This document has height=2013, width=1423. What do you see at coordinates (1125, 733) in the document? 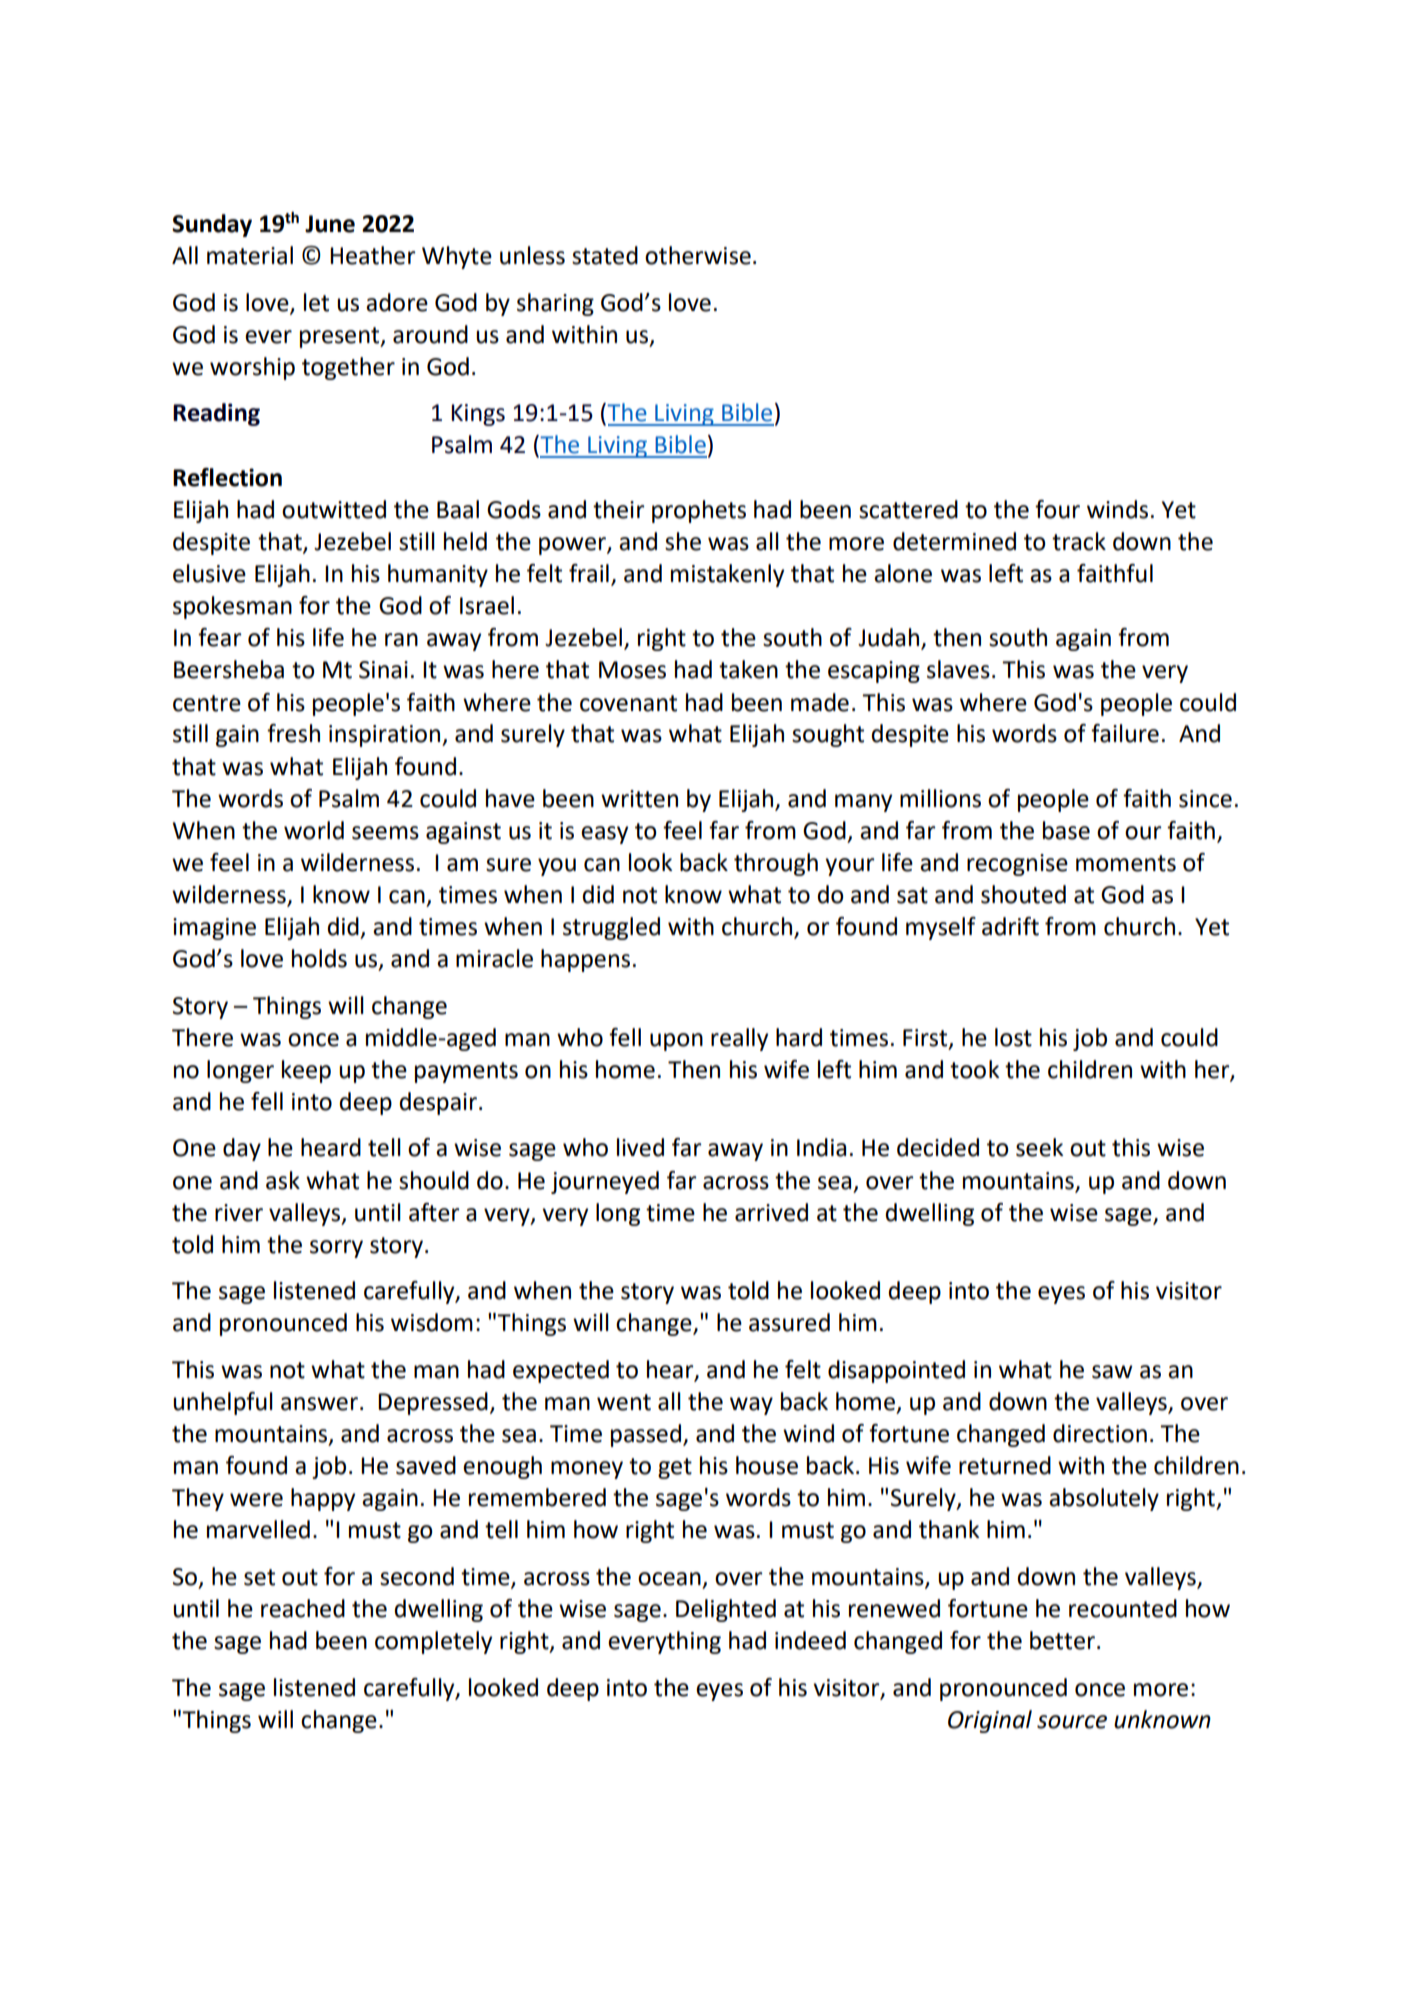
I see `failure` at bounding box center [1125, 733].
